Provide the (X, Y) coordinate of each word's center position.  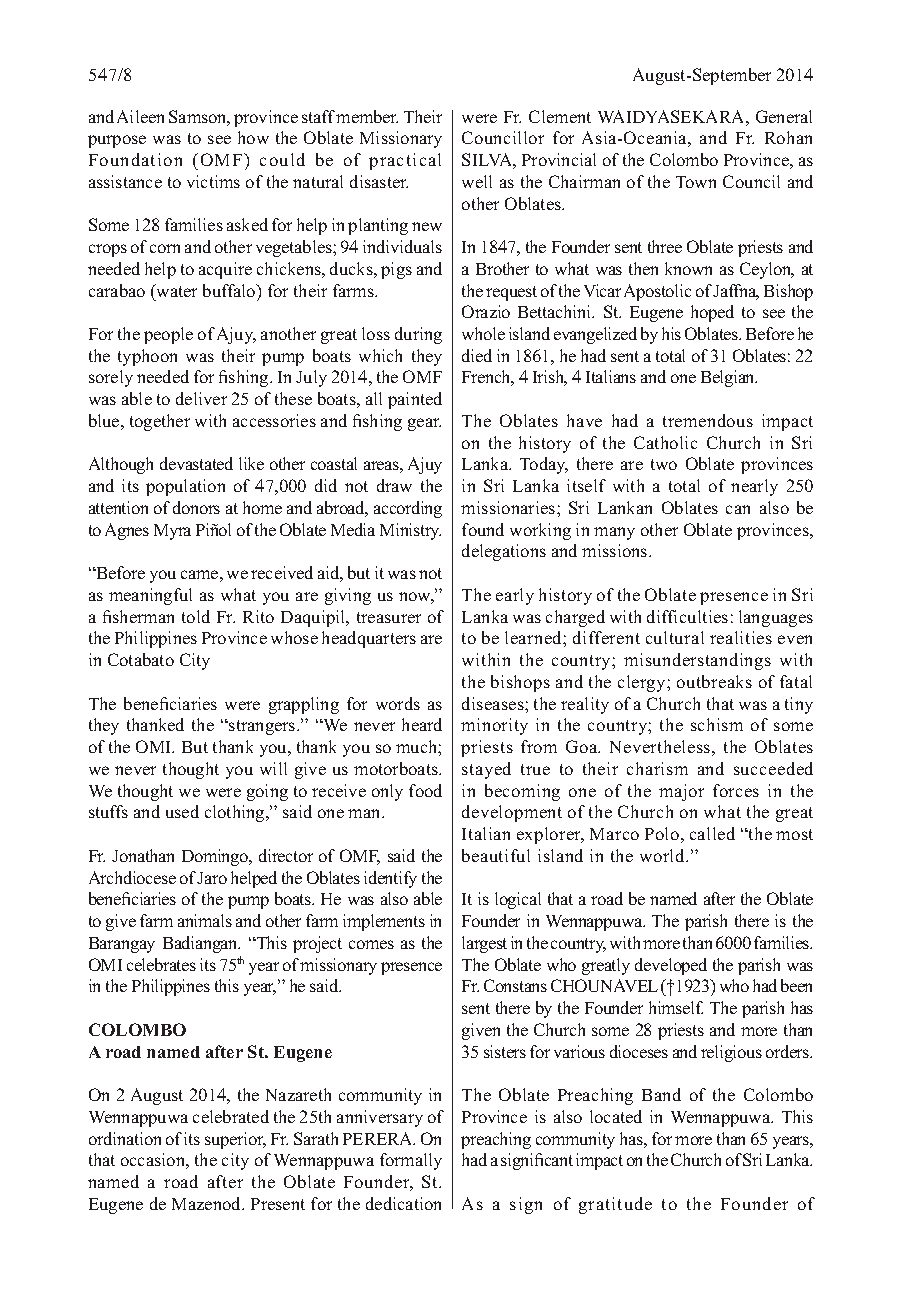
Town (696, 182)
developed (671, 966)
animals (205, 920)
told (196, 616)
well (477, 181)
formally (411, 1161)
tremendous (708, 420)
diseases (494, 703)
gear (424, 424)
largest (484, 944)
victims (213, 181)
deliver (201, 398)
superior (235, 1140)
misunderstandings (697, 661)
